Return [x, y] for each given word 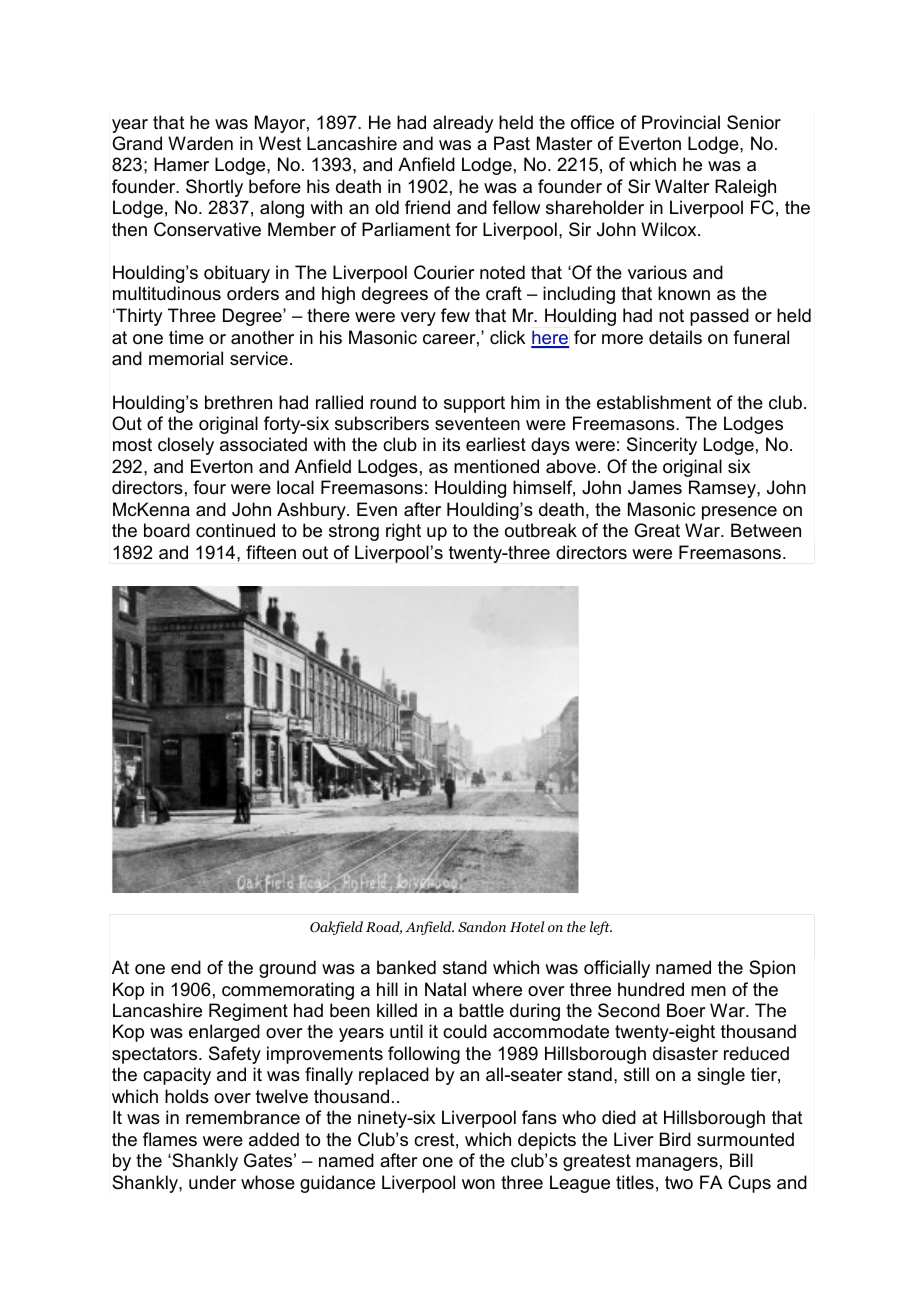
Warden [200, 143]
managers [677, 1164]
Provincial [681, 122]
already [463, 124]
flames [170, 1139]
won [478, 1184]
